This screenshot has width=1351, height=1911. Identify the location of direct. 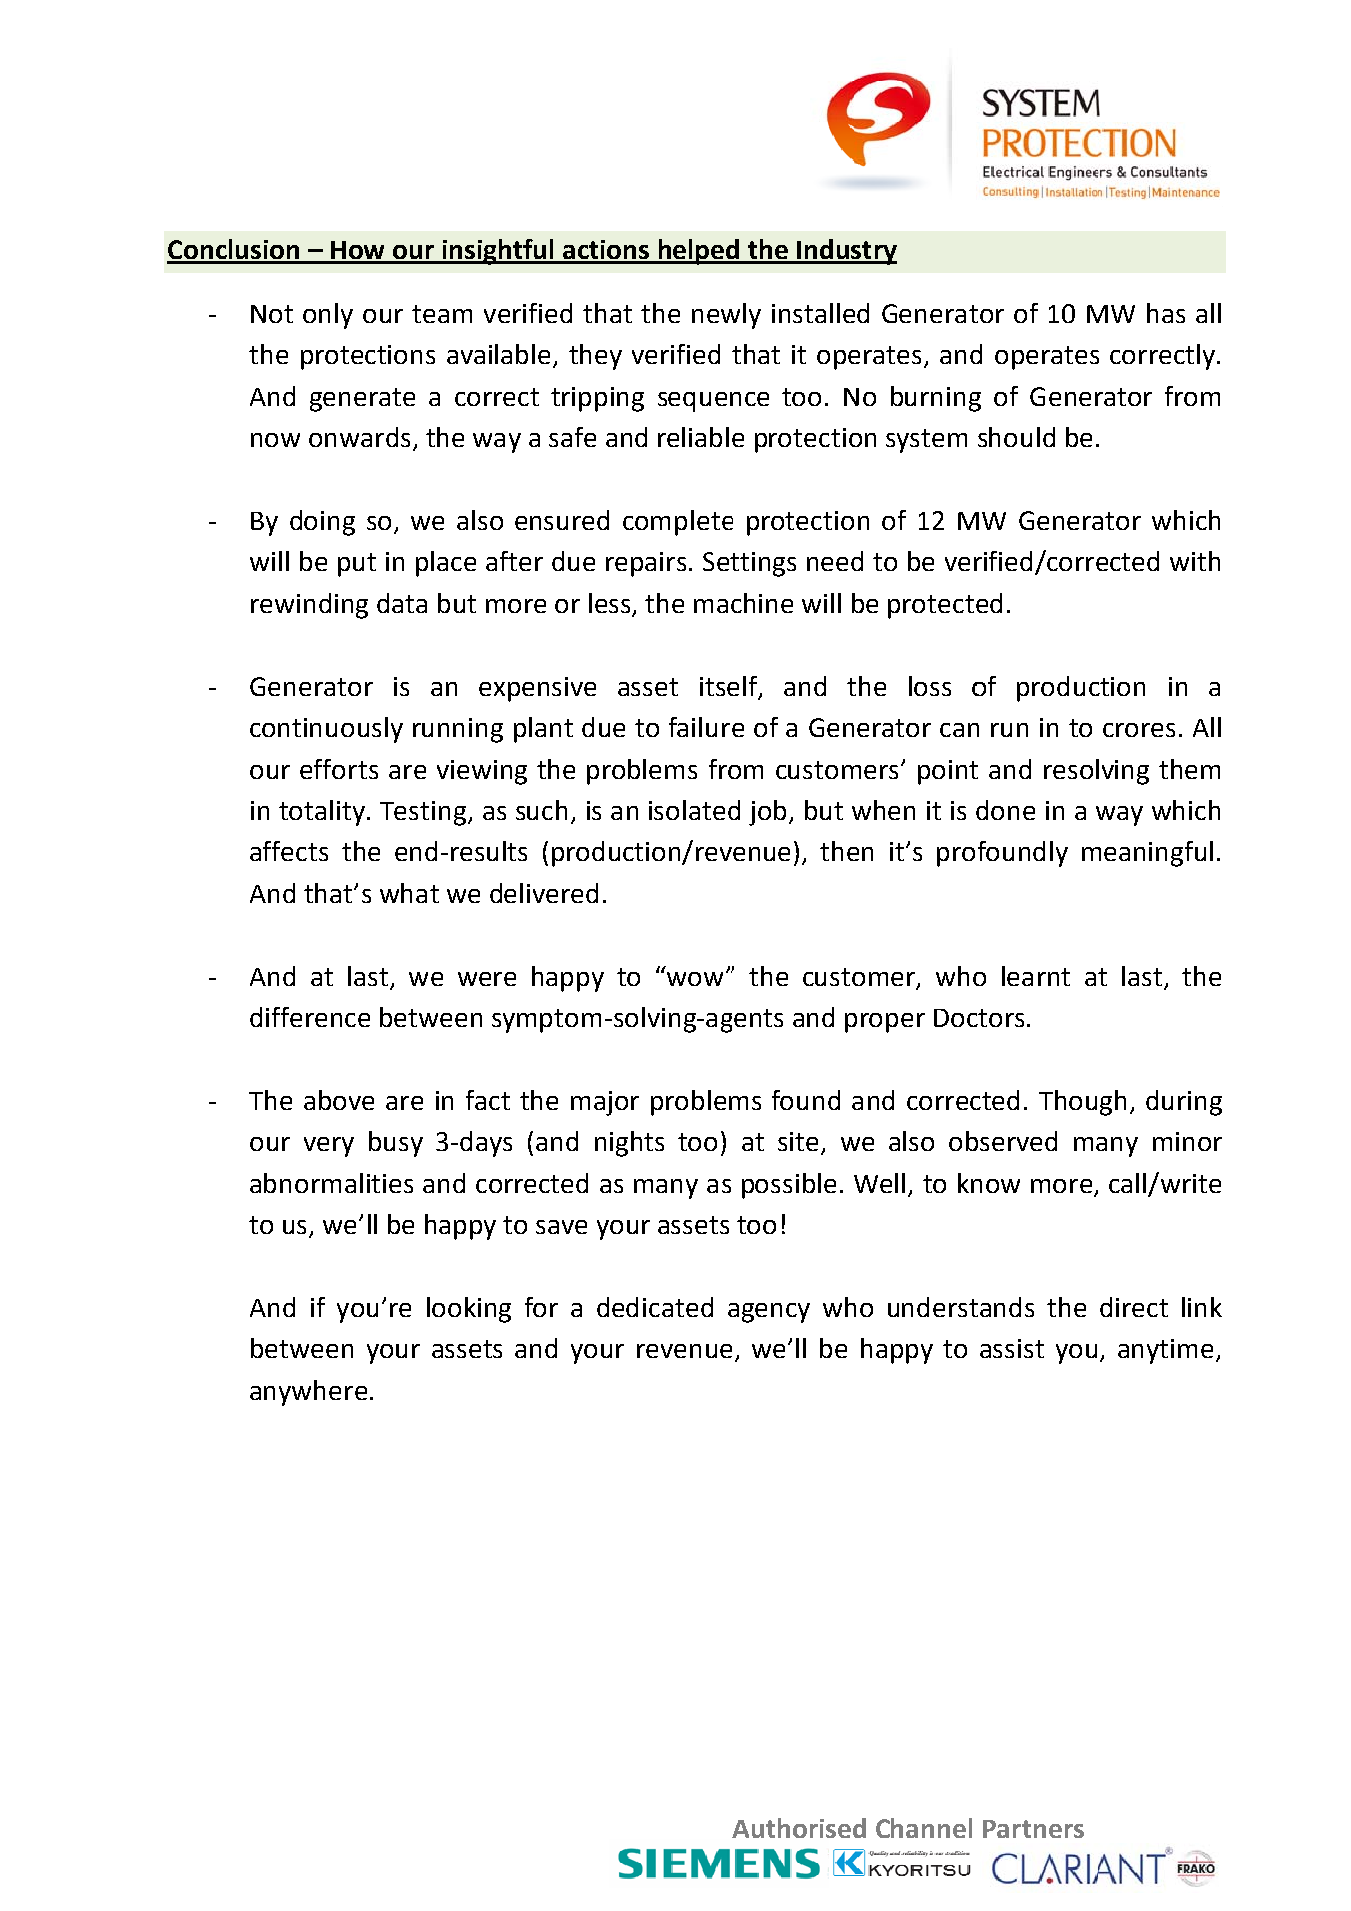
(1134, 1307).
